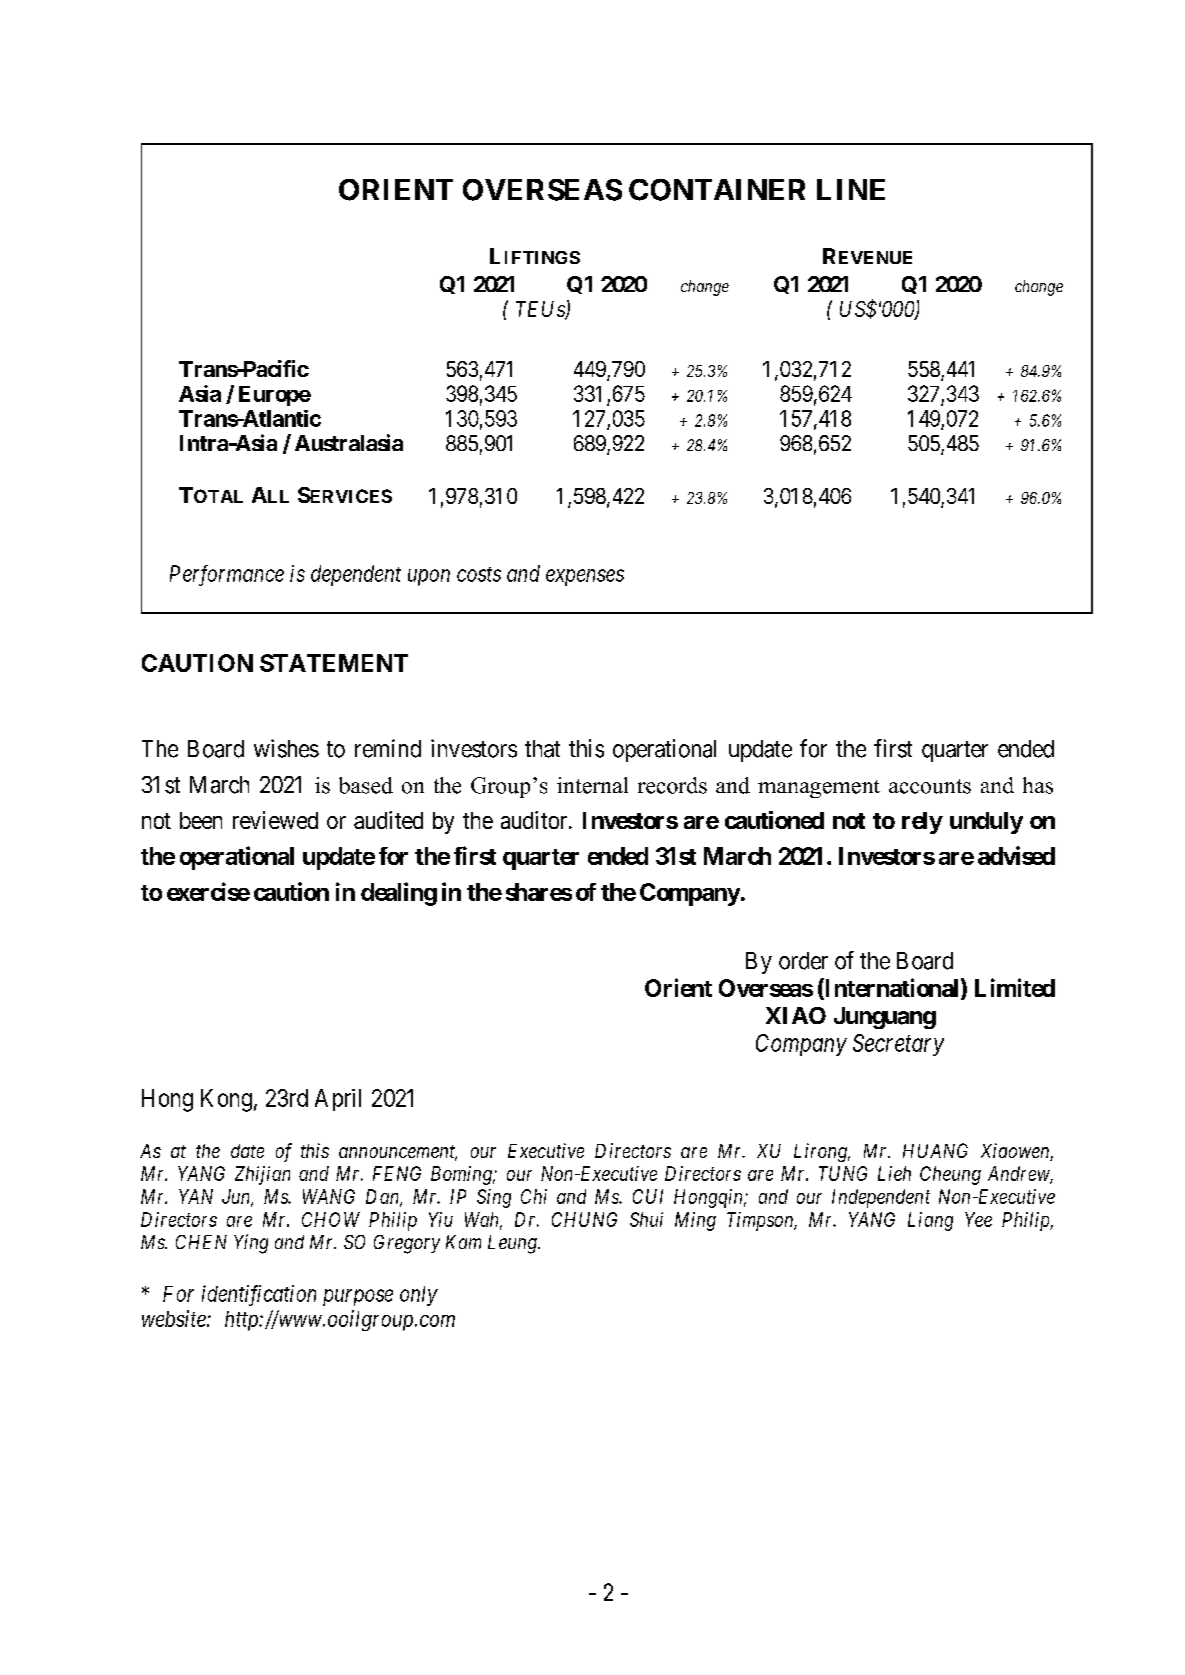  I want to click on CONTAINER, so click(717, 190).
